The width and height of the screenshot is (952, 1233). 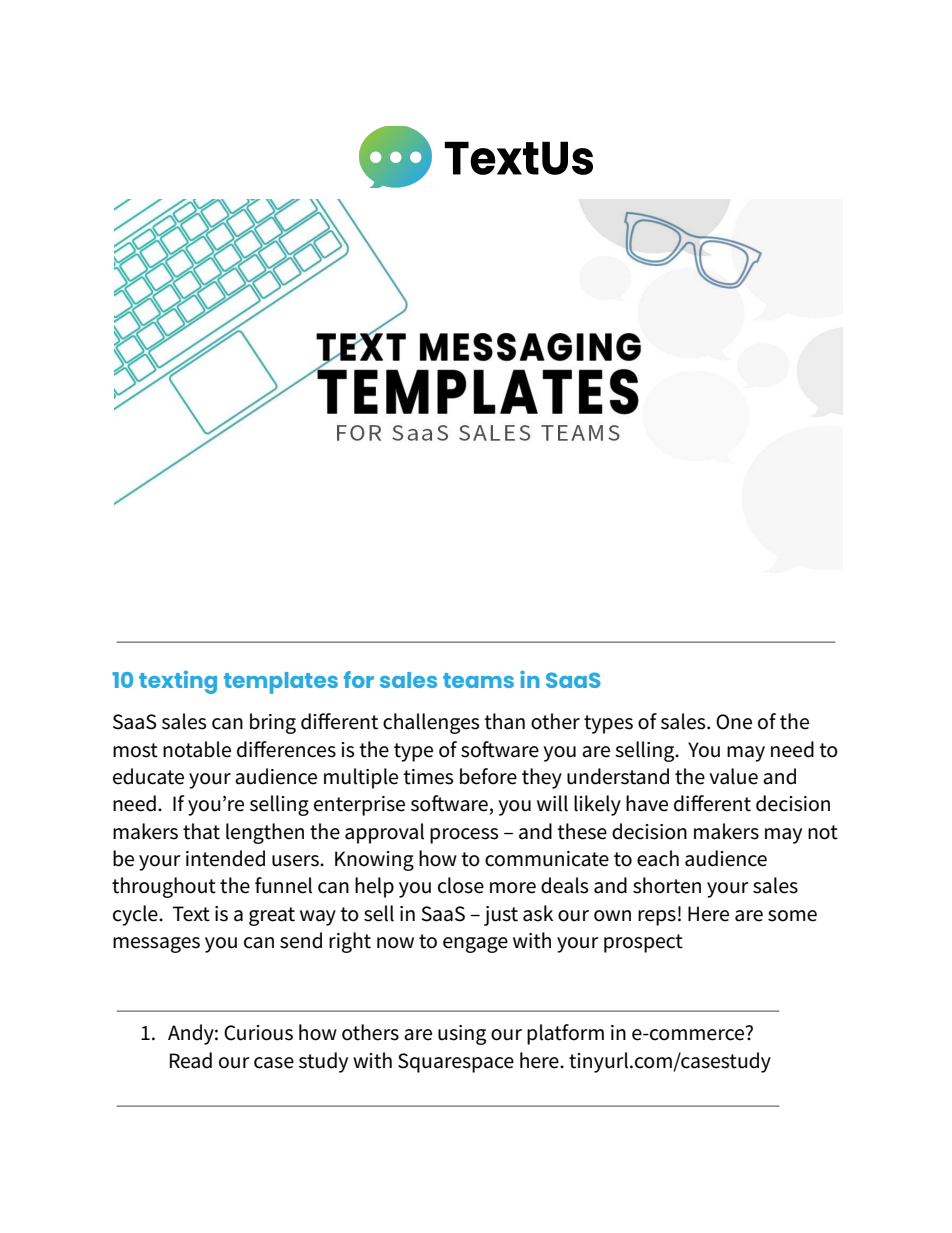 I want to click on templates, so click(x=281, y=683).
